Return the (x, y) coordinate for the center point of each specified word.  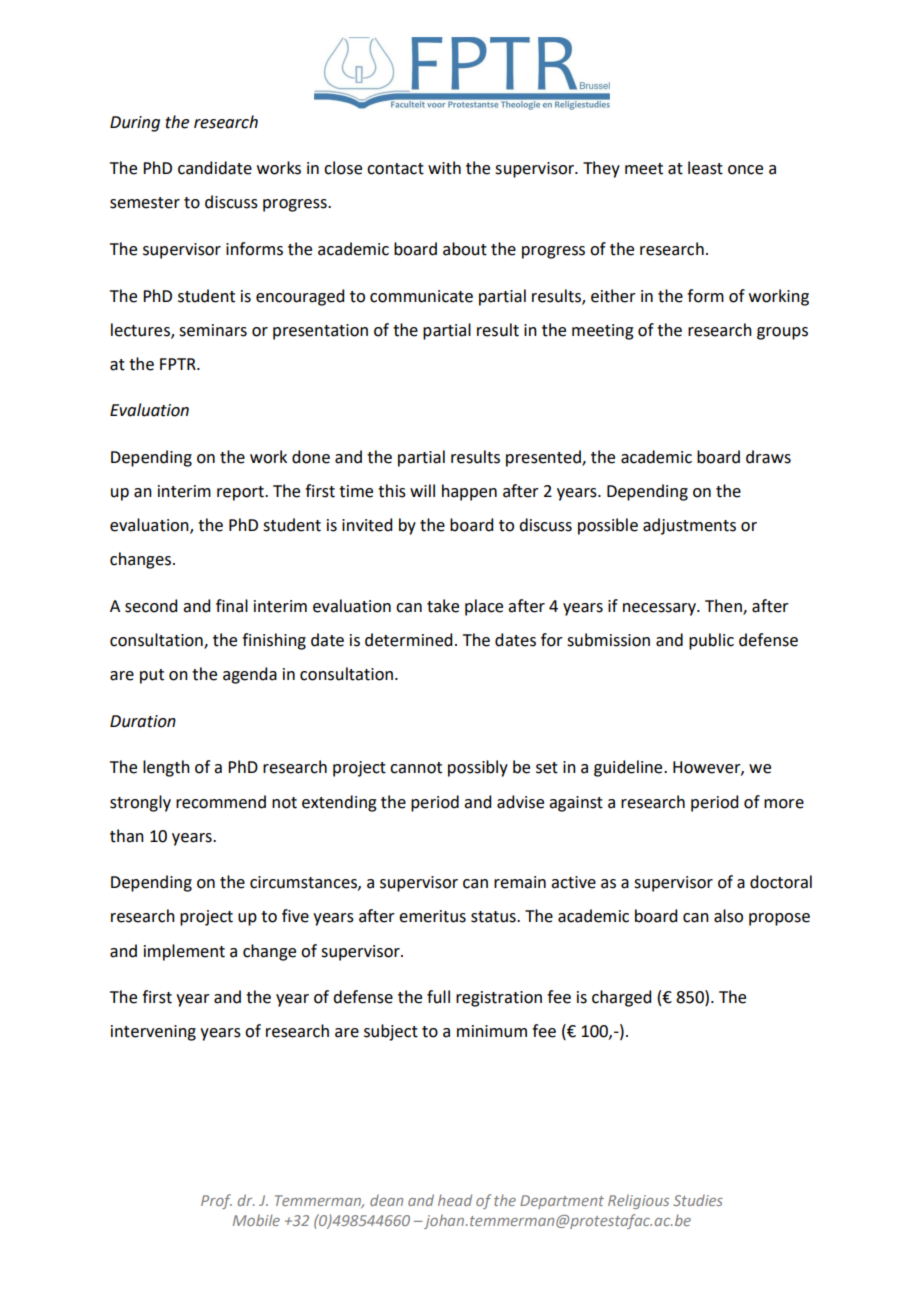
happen (469, 492)
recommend (221, 802)
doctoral (781, 882)
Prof (216, 1201)
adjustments (689, 526)
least (705, 168)
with (444, 168)
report (241, 493)
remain (520, 882)
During (135, 124)
